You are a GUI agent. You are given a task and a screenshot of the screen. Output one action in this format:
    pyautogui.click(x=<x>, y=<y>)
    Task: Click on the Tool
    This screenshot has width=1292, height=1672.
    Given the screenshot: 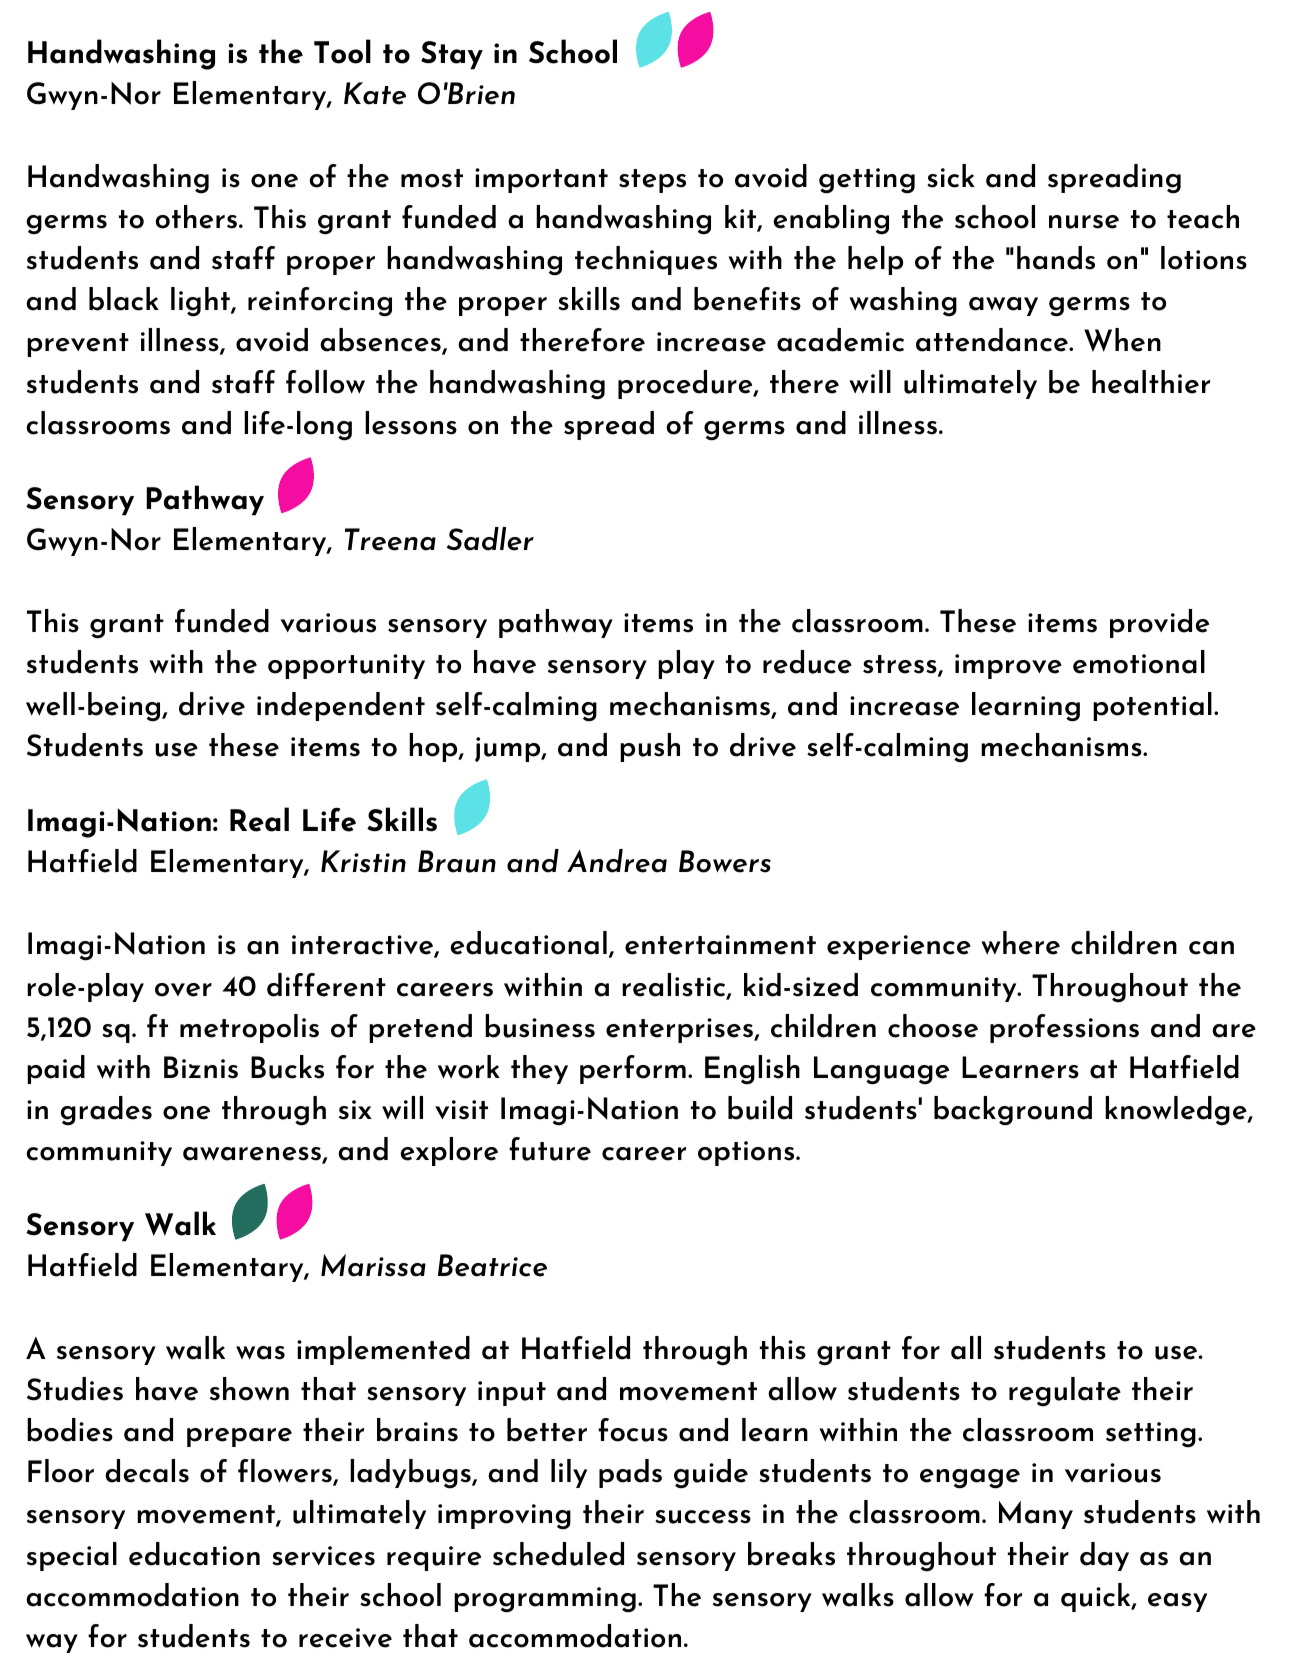 What is the action you would take?
    pyautogui.click(x=342, y=51)
